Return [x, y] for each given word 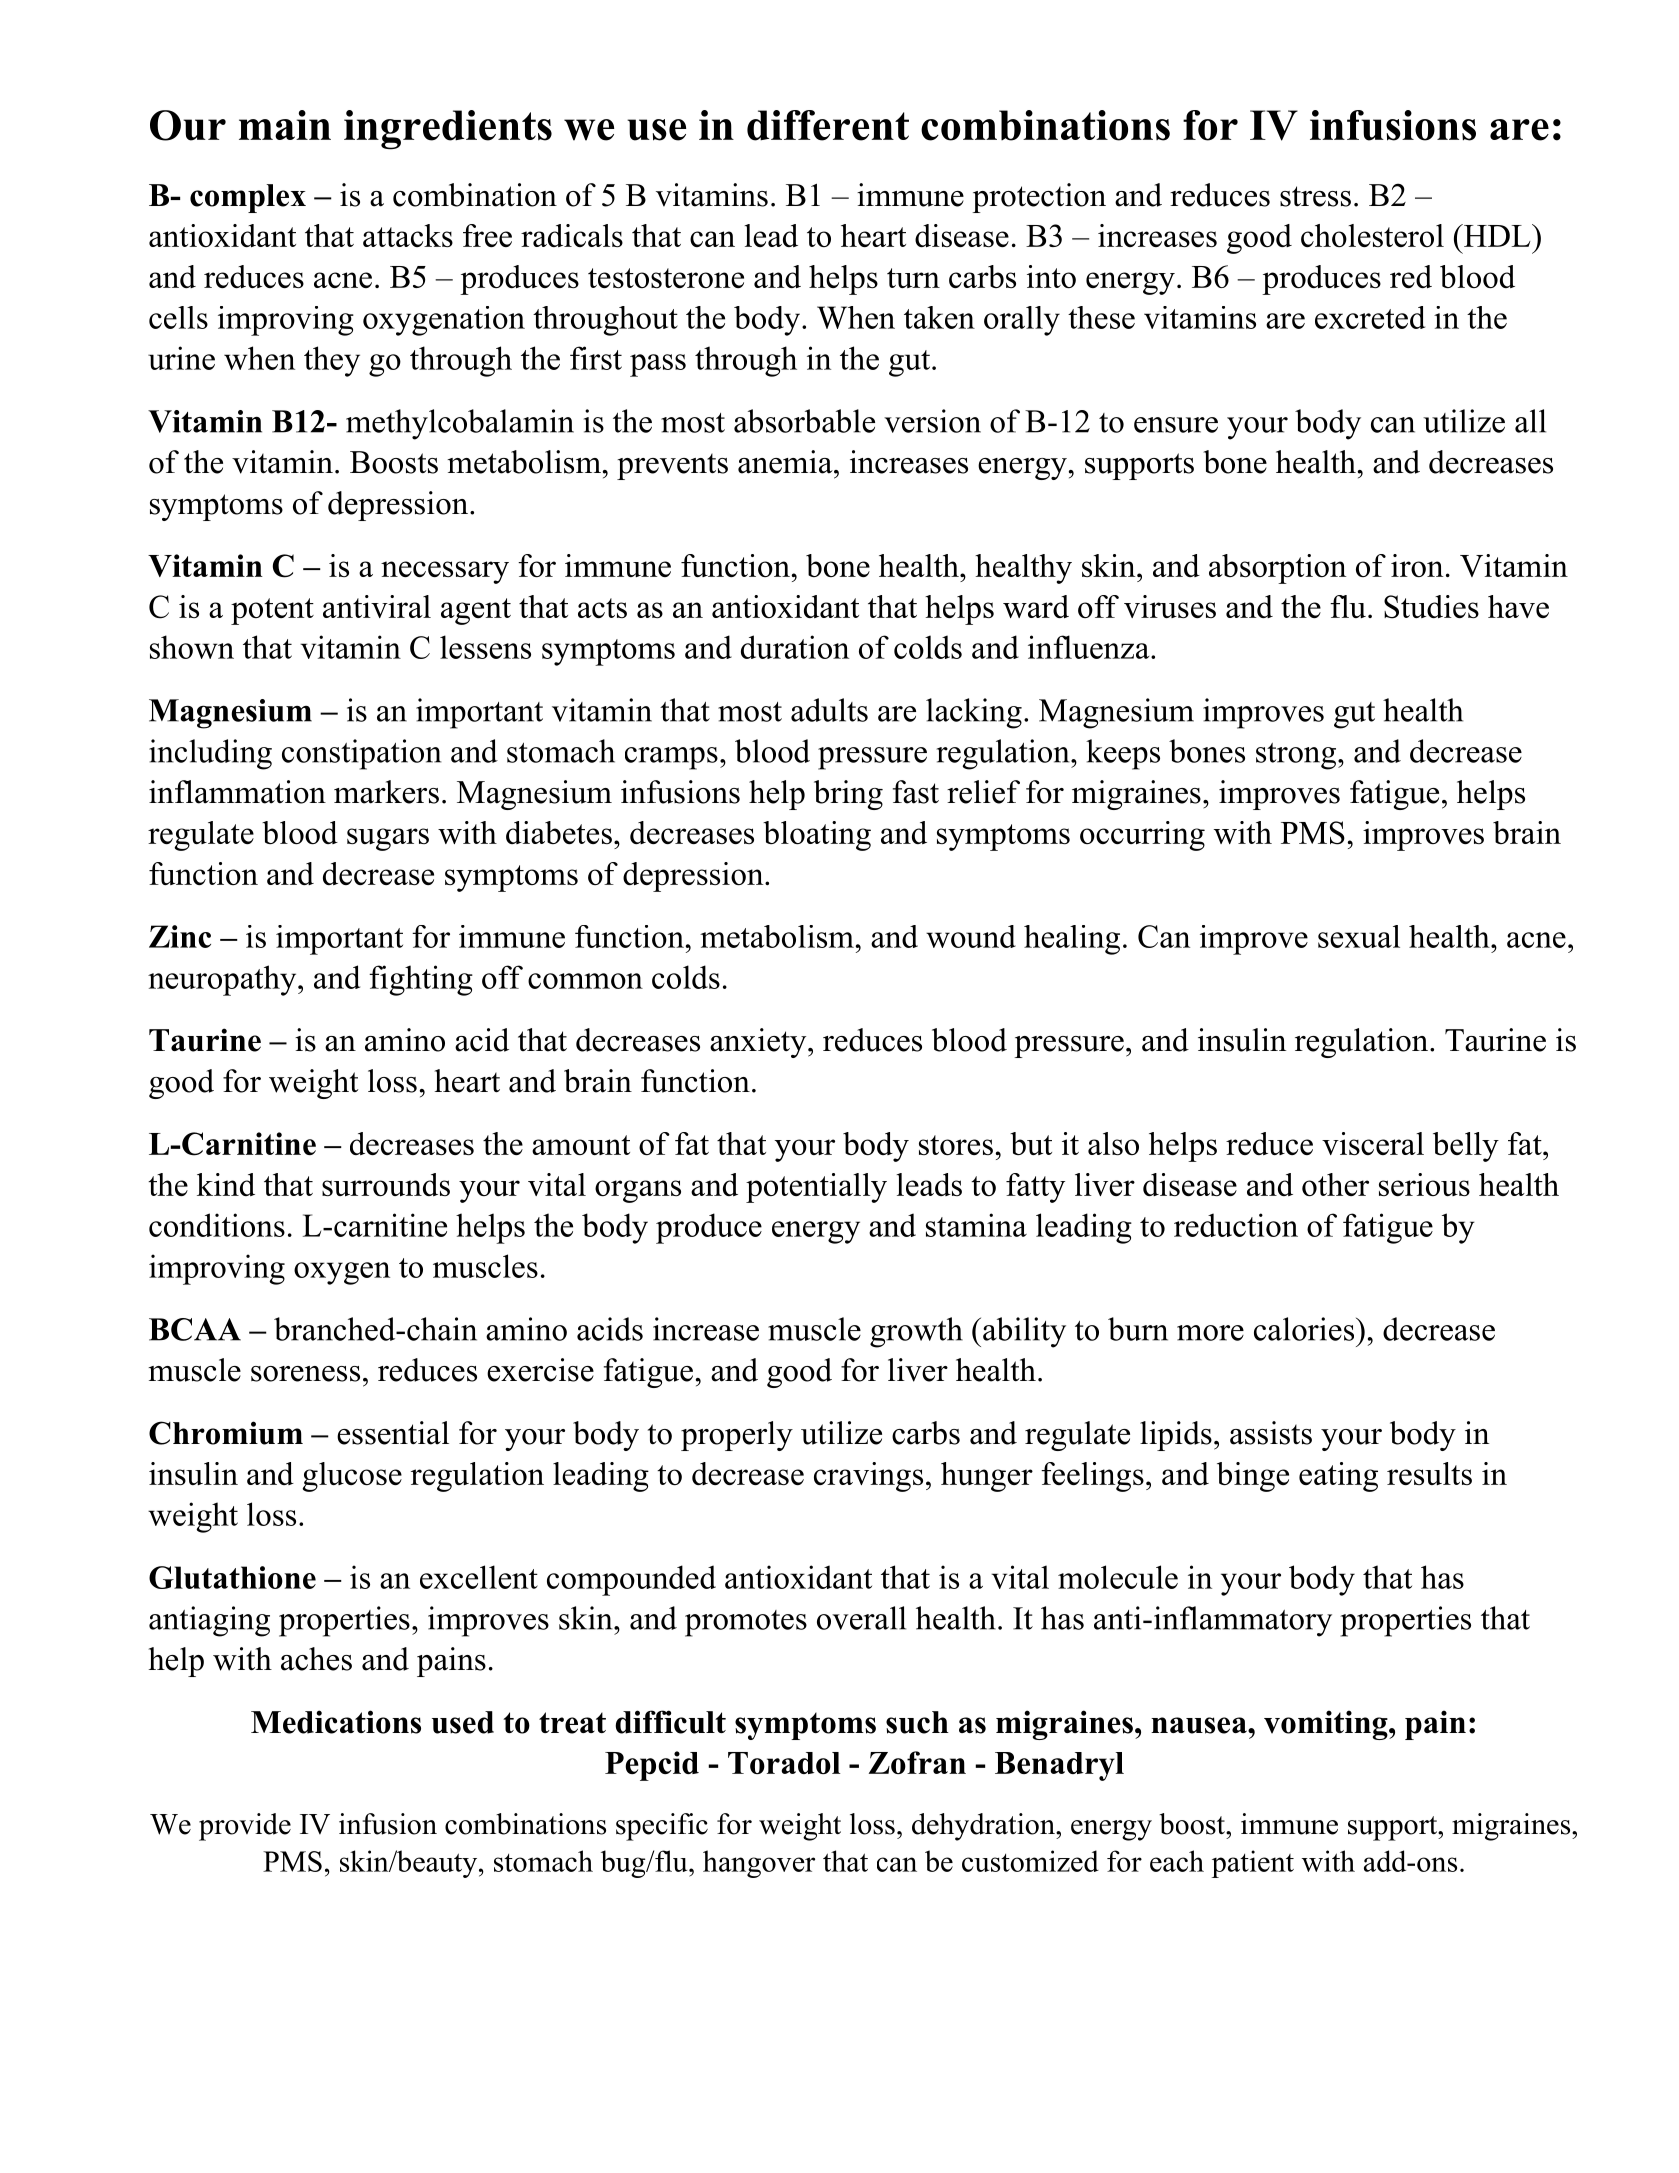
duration [795, 647]
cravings [868, 1477]
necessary [445, 572]
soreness [305, 1374]
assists [1271, 1433]
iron [1417, 565]
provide [245, 1827]
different [828, 125]
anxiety [759, 1043]
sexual [1359, 936]
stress [1315, 196]
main [285, 125]
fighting [421, 980]
